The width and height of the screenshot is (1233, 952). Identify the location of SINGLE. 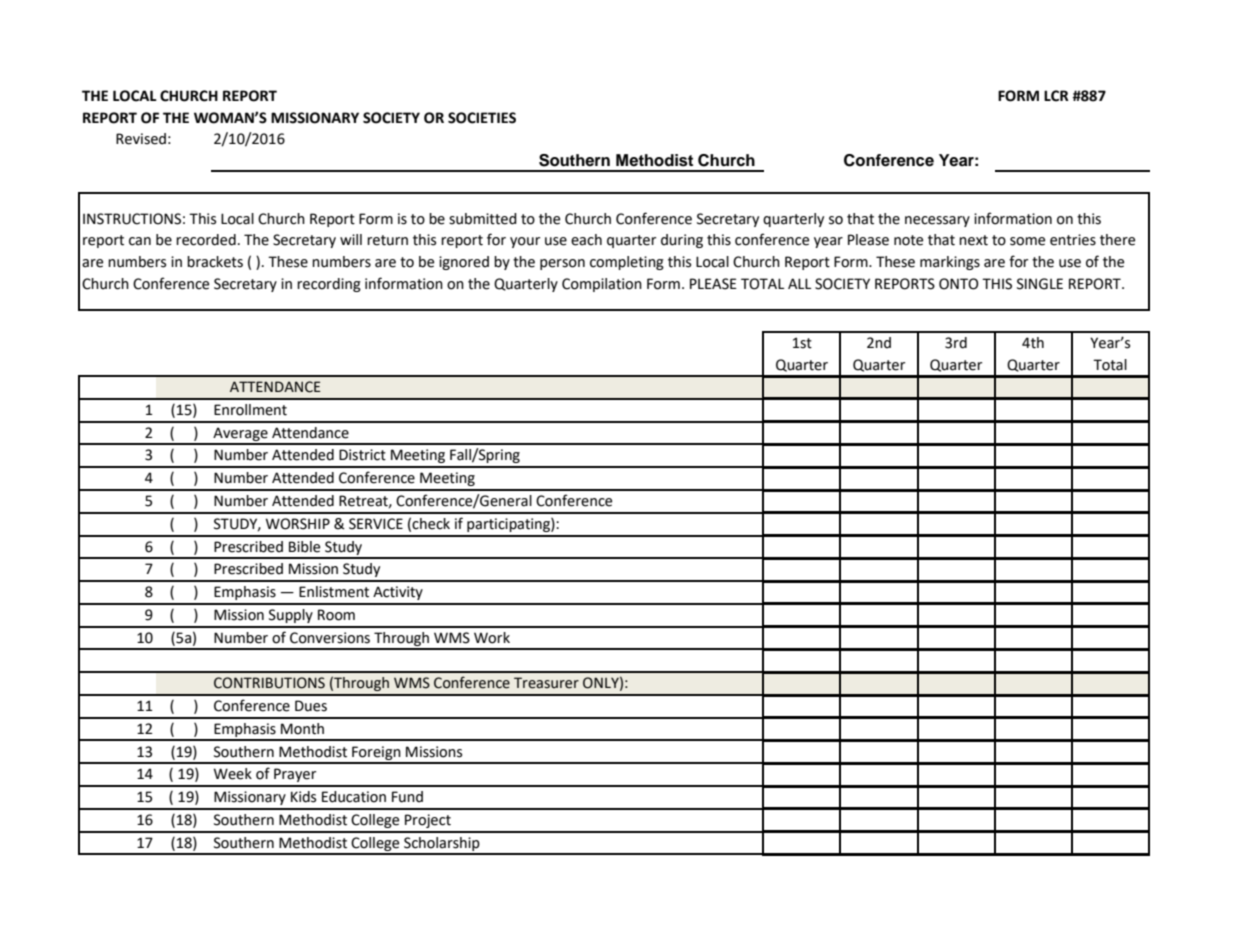
(1040, 284).
